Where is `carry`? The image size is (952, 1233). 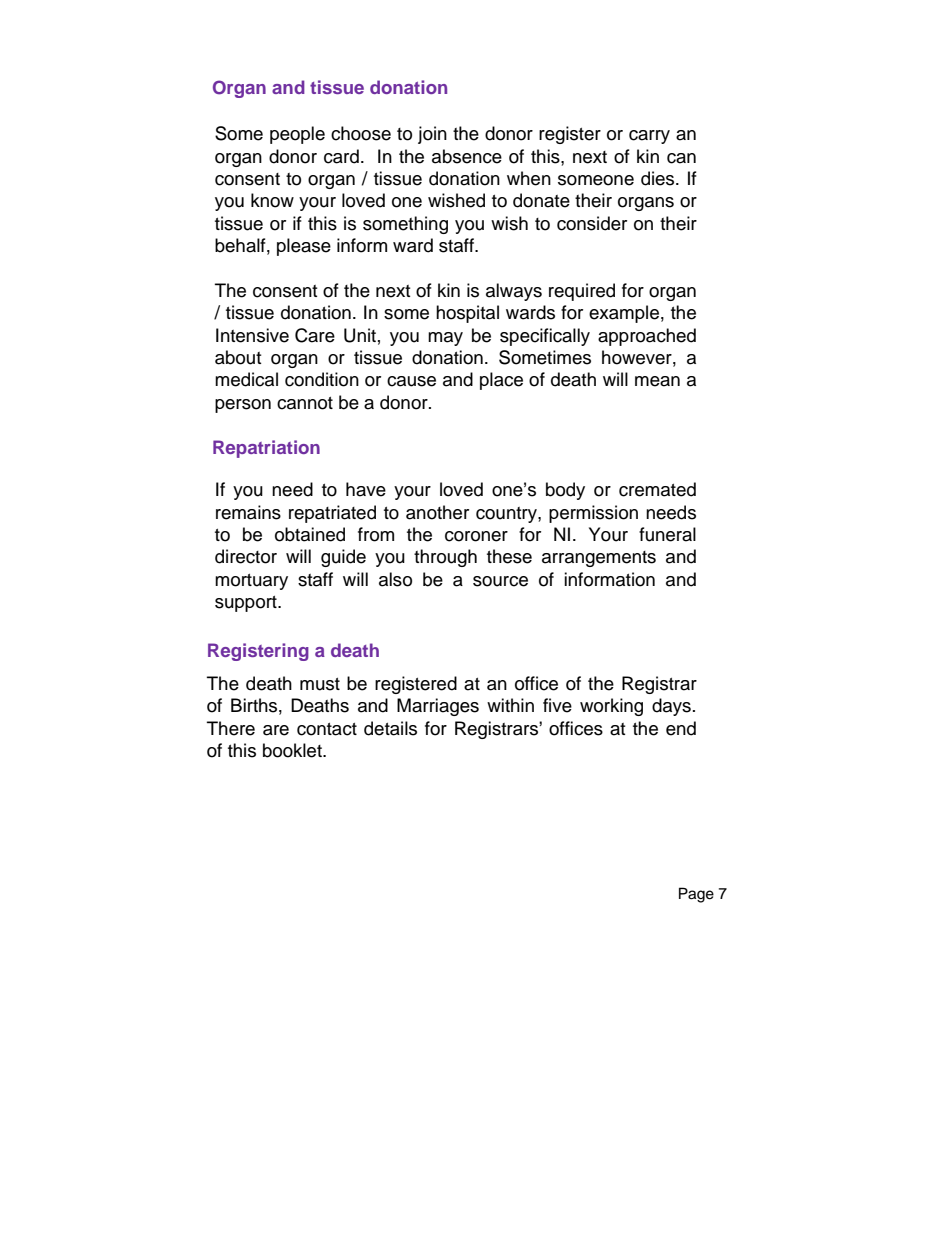
carry is located at coordinates (649, 137).
